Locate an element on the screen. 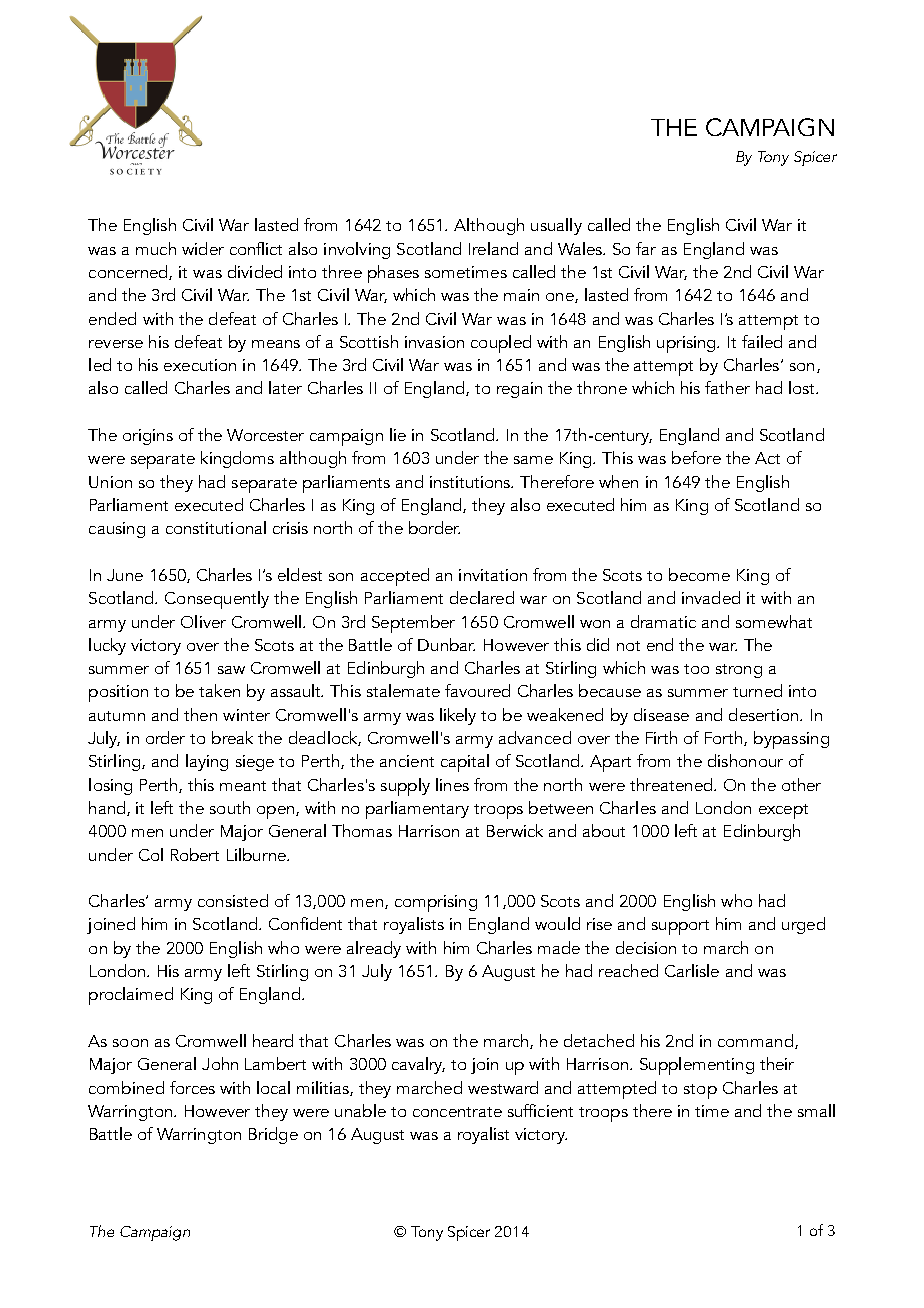  forces is located at coordinates (192, 1087).
